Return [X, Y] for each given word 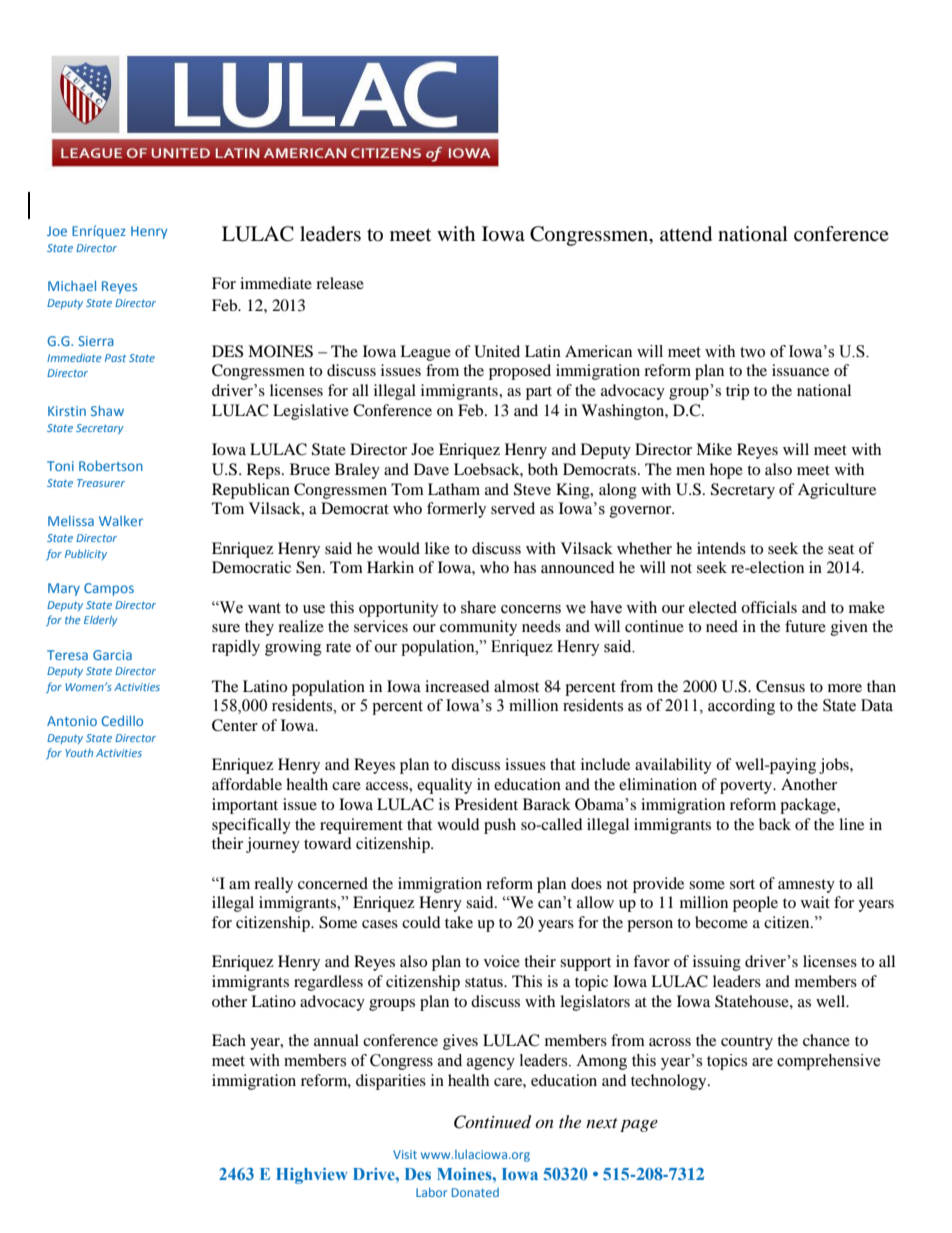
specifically [251, 826]
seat [841, 549]
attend [686, 234]
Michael [72, 285]
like [437, 548]
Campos [109, 589]
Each [229, 1040]
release [340, 283]
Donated [475, 1192]
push [500, 826]
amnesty [806, 886]
